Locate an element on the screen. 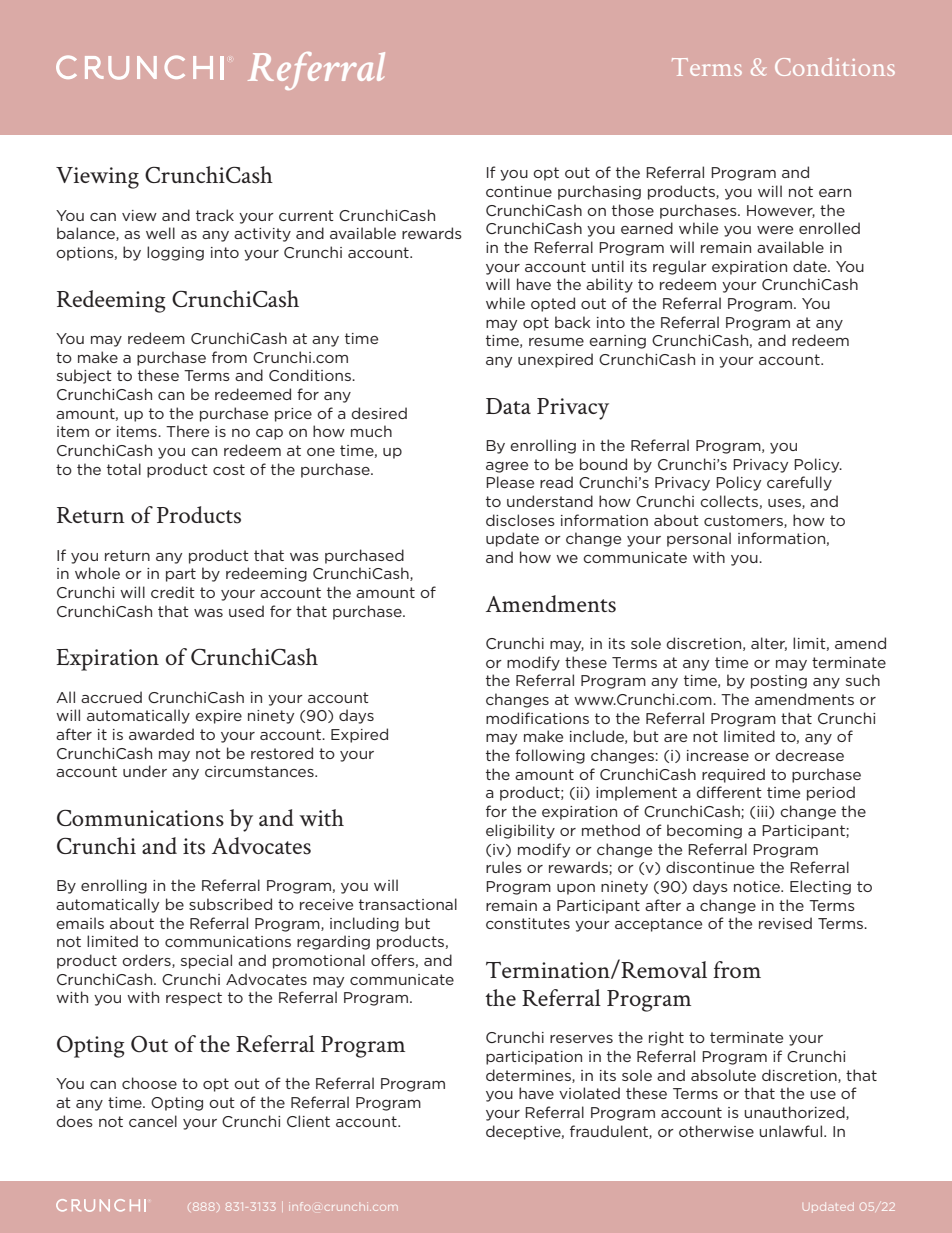 This screenshot has height=1233, width=952. were is located at coordinates (775, 230).
